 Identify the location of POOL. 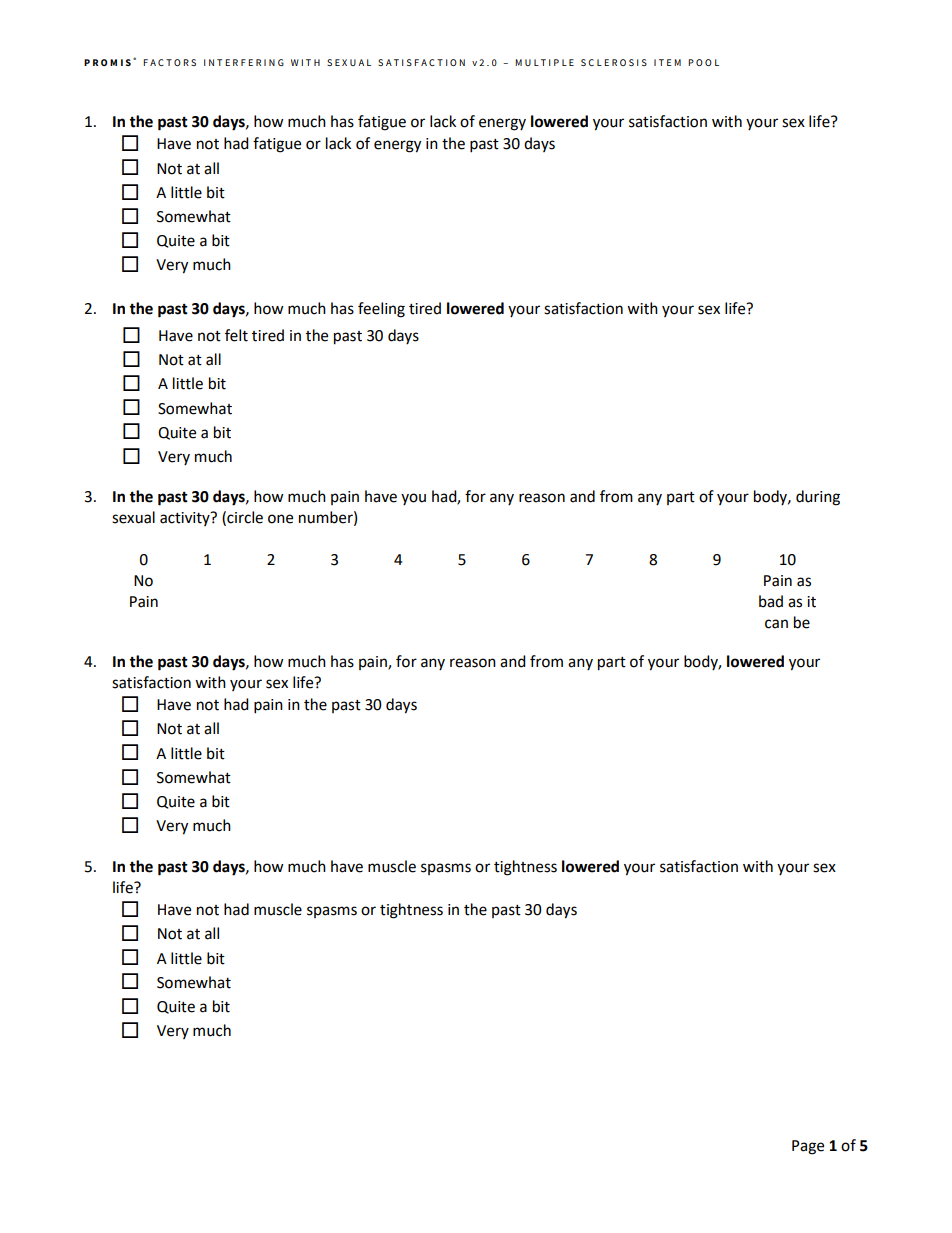
(703, 62).
